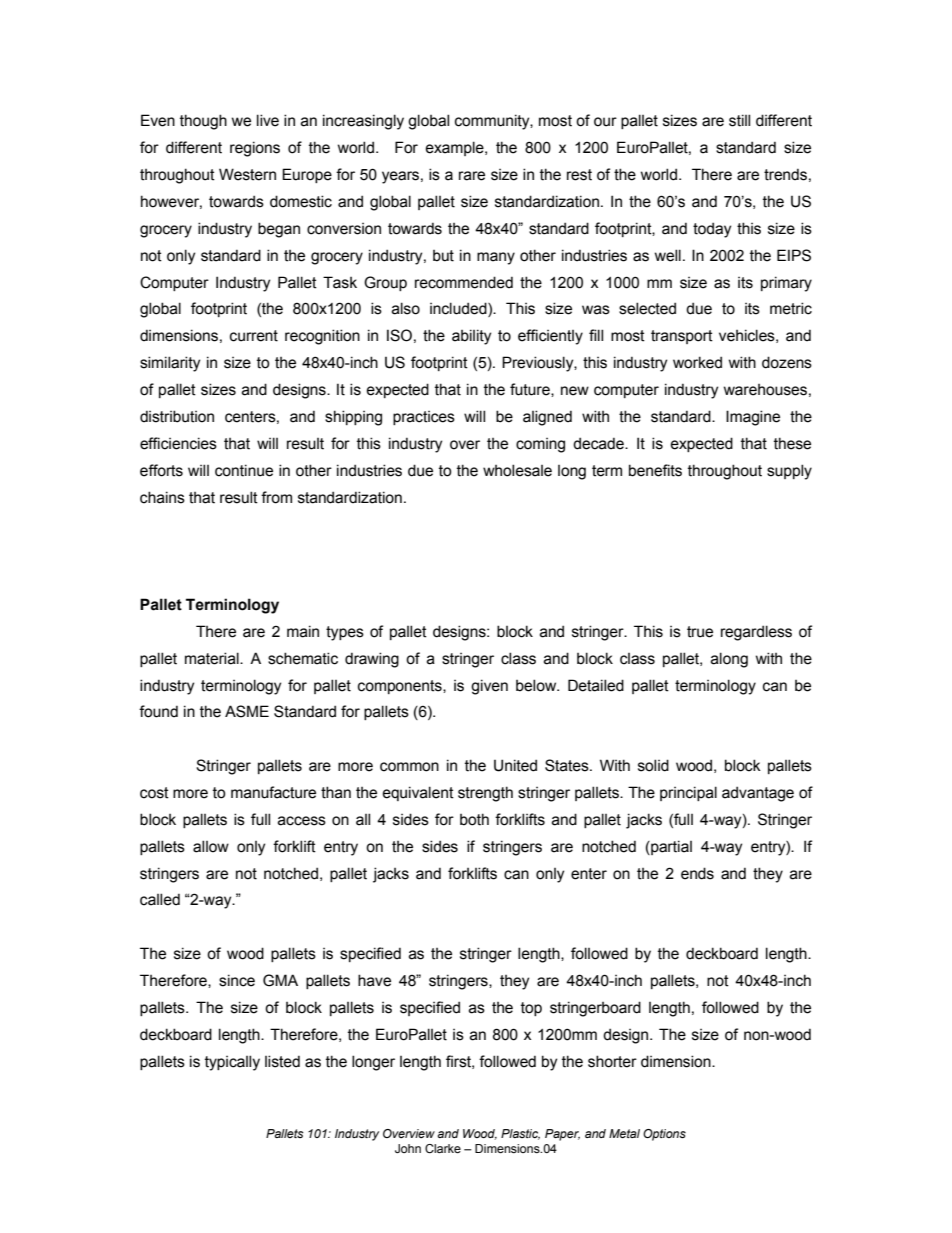  Describe the element at coordinates (664, 1135) in the screenshot. I see `Options` at that location.
